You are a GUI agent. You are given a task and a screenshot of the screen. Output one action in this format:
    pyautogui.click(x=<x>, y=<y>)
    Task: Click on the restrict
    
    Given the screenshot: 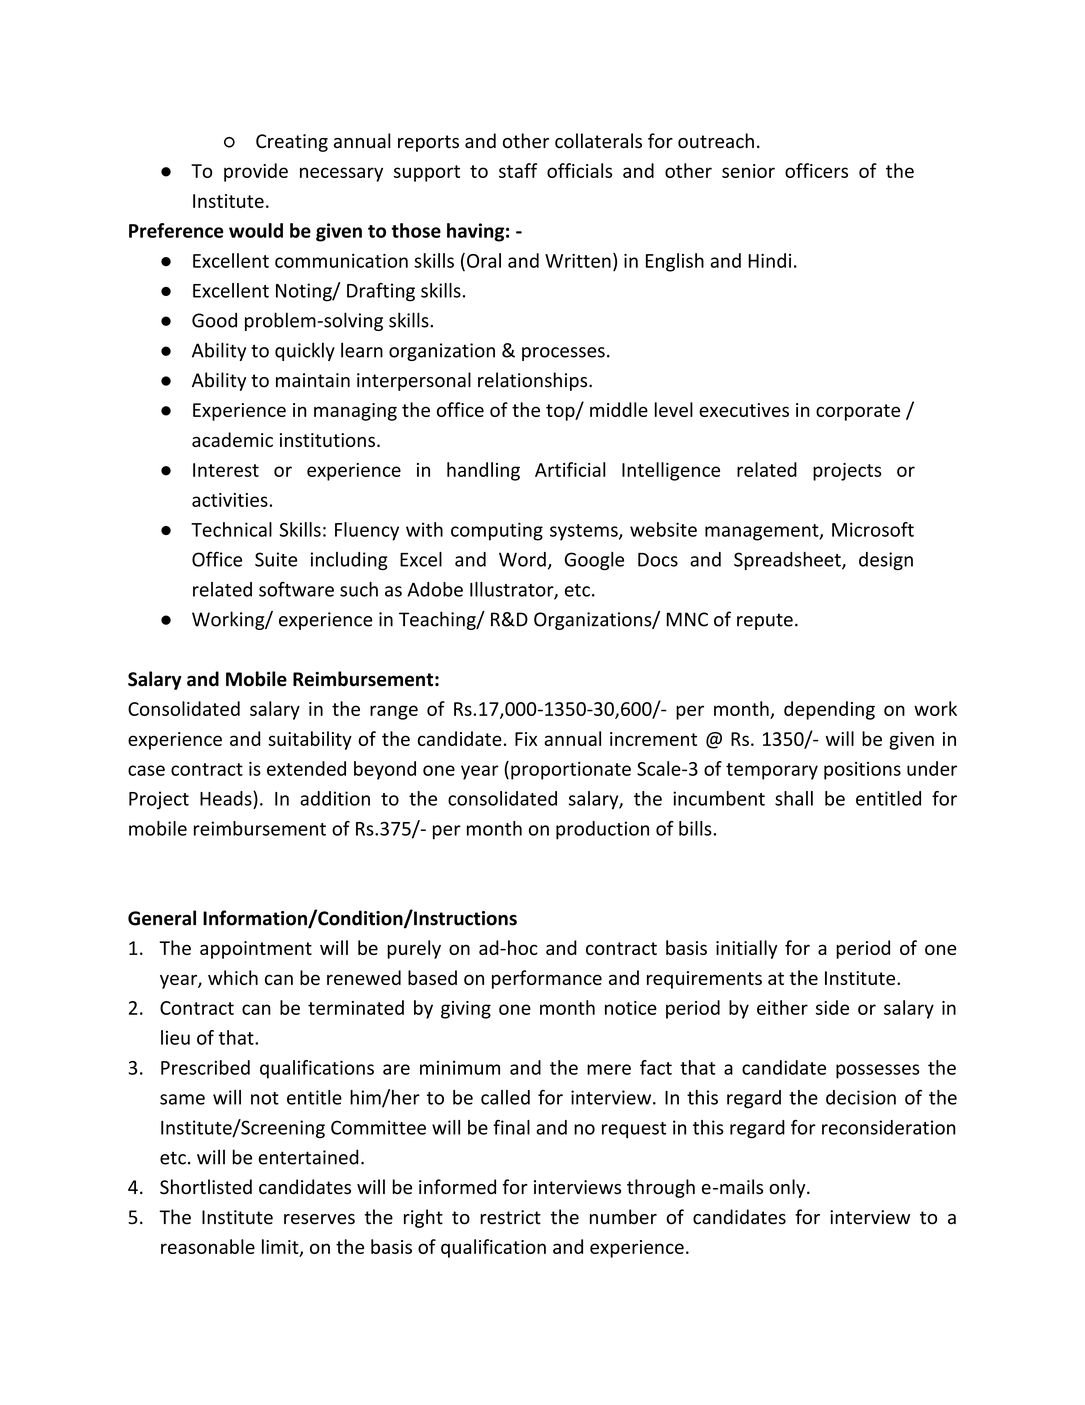 What is the action you would take?
    pyautogui.click(x=510, y=1217)
